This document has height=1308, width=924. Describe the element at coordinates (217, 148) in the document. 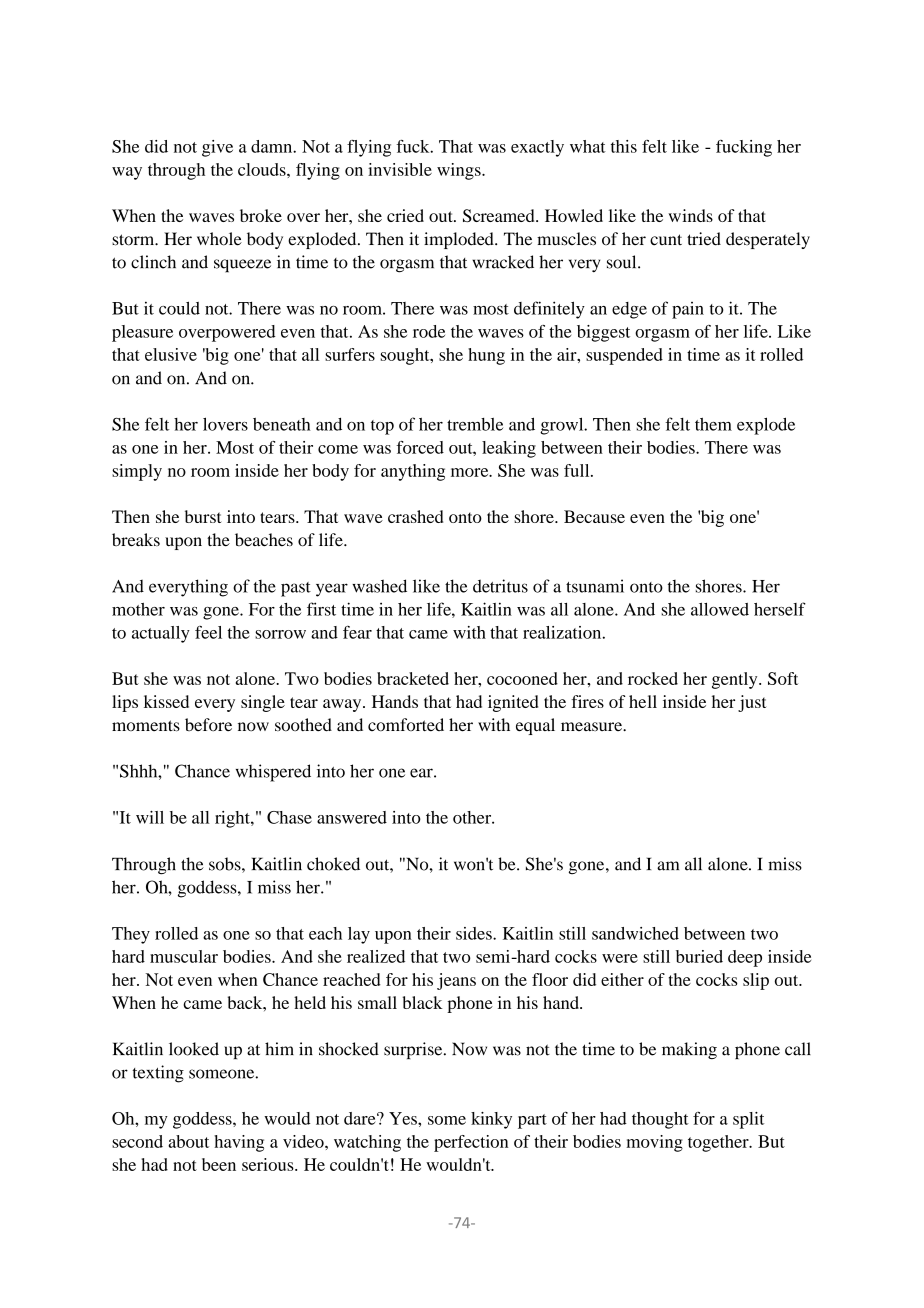

I see `give` at that location.
